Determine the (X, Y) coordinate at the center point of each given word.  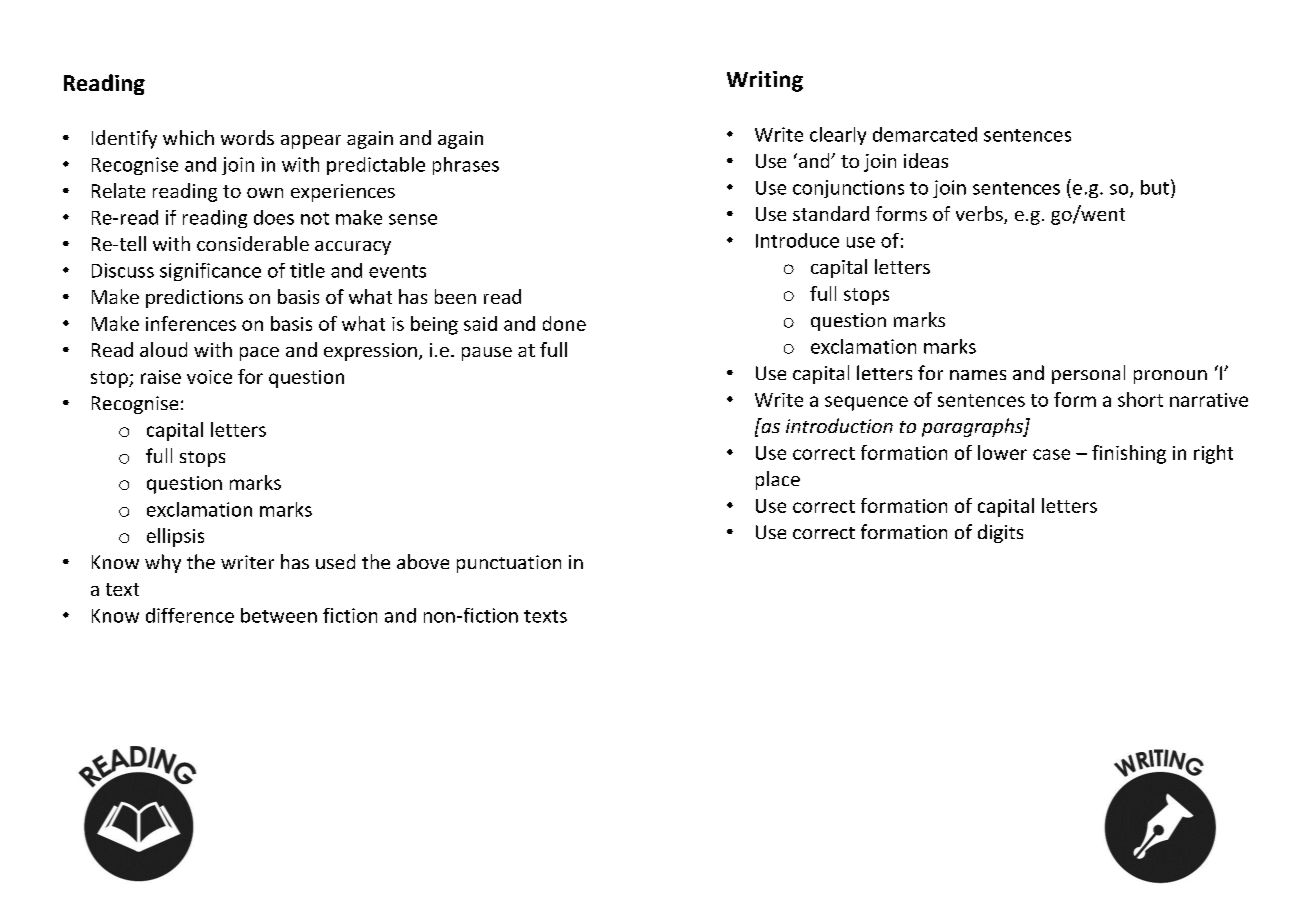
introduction (839, 425)
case (1051, 454)
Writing (765, 81)
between (279, 615)
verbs (980, 215)
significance (210, 272)
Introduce (797, 240)
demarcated (925, 134)
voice (209, 377)
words (247, 137)
